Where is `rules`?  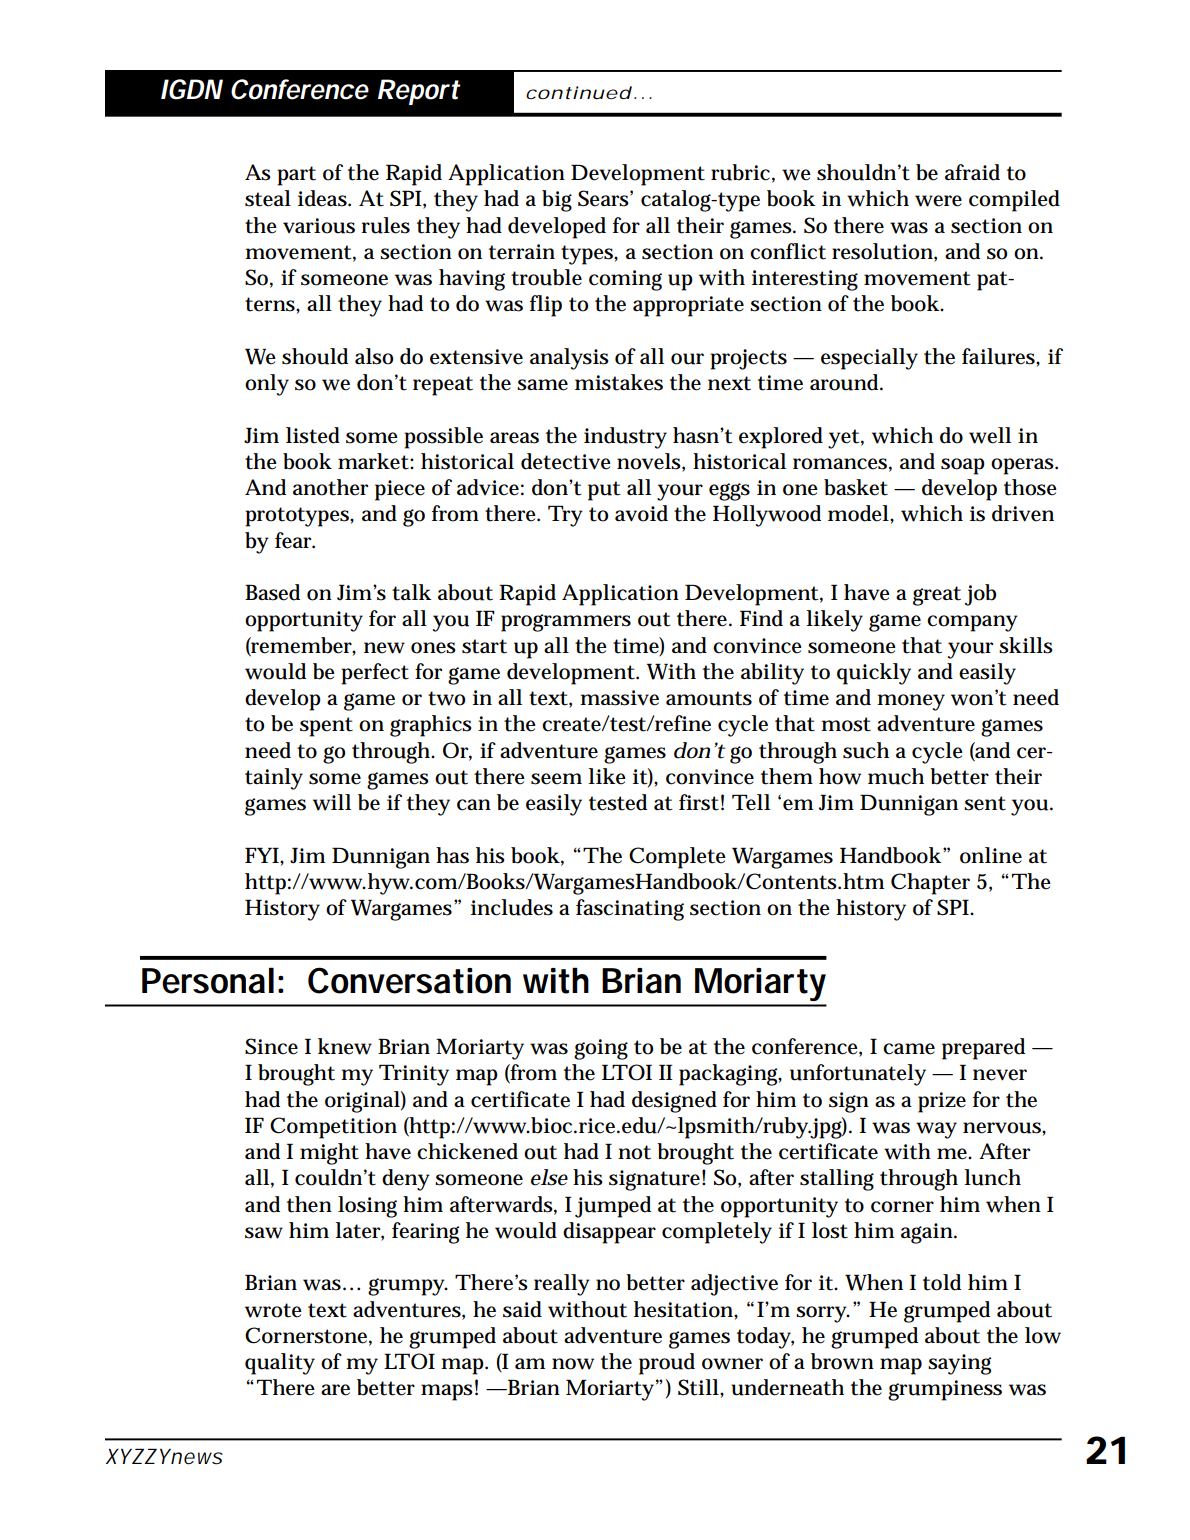
rules is located at coordinates (386, 225).
